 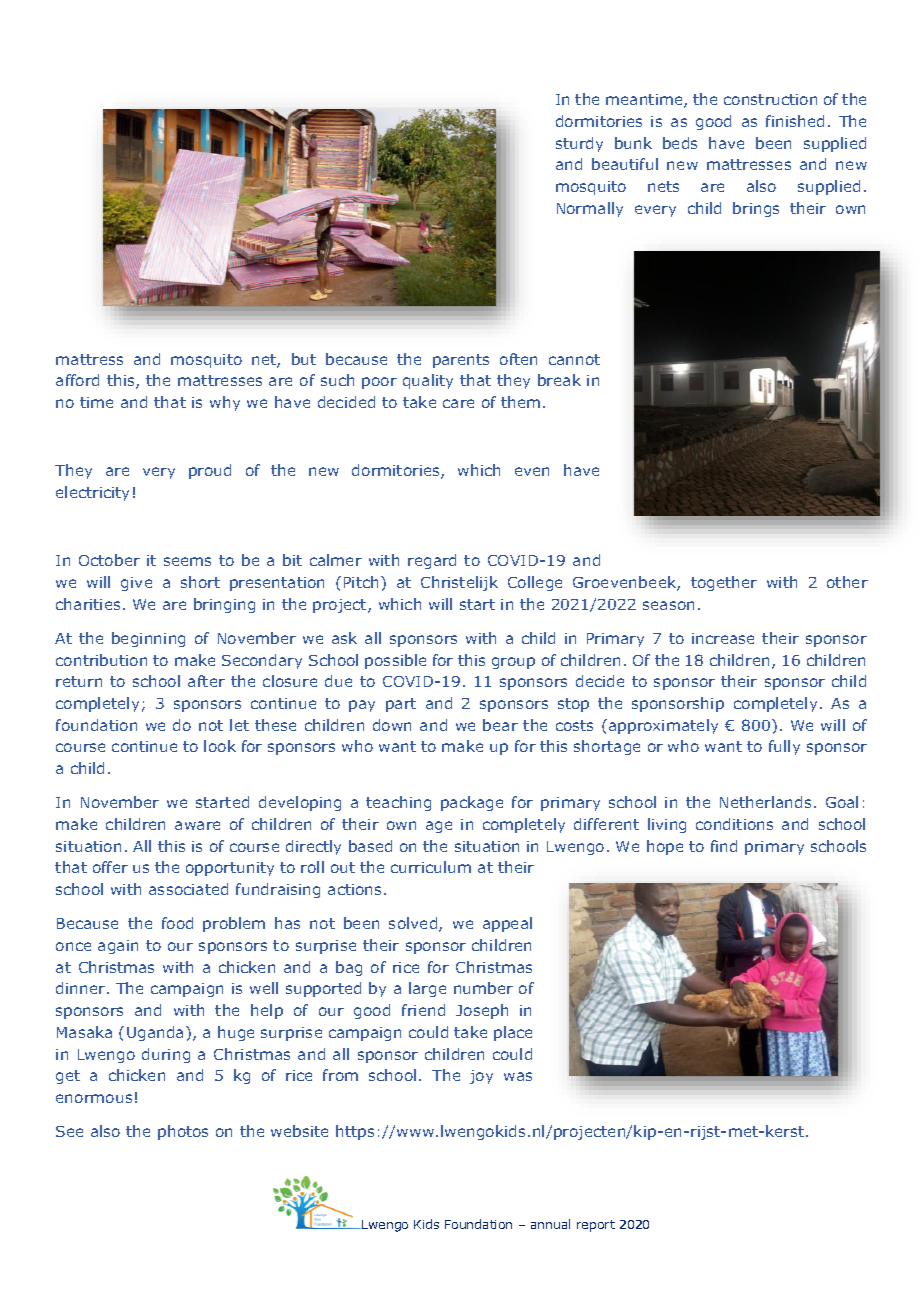 What do you see at coordinates (458, 403) in the document?
I see `care` at bounding box center [458, 403].
